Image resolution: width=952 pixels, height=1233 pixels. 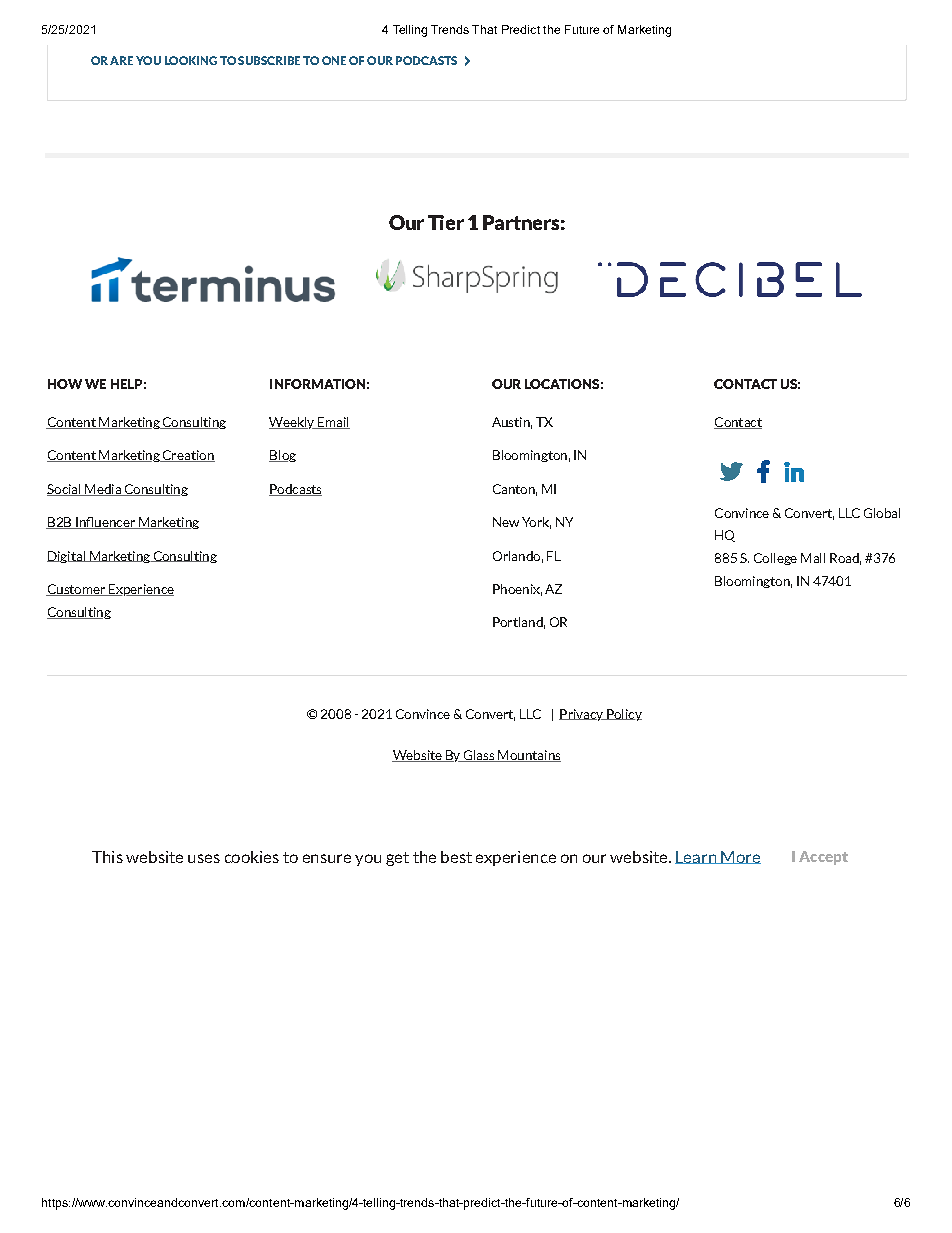 What do you see at coordinates (77, 590) in the page?
I see `Customer` at bounding box center [77, 590].
